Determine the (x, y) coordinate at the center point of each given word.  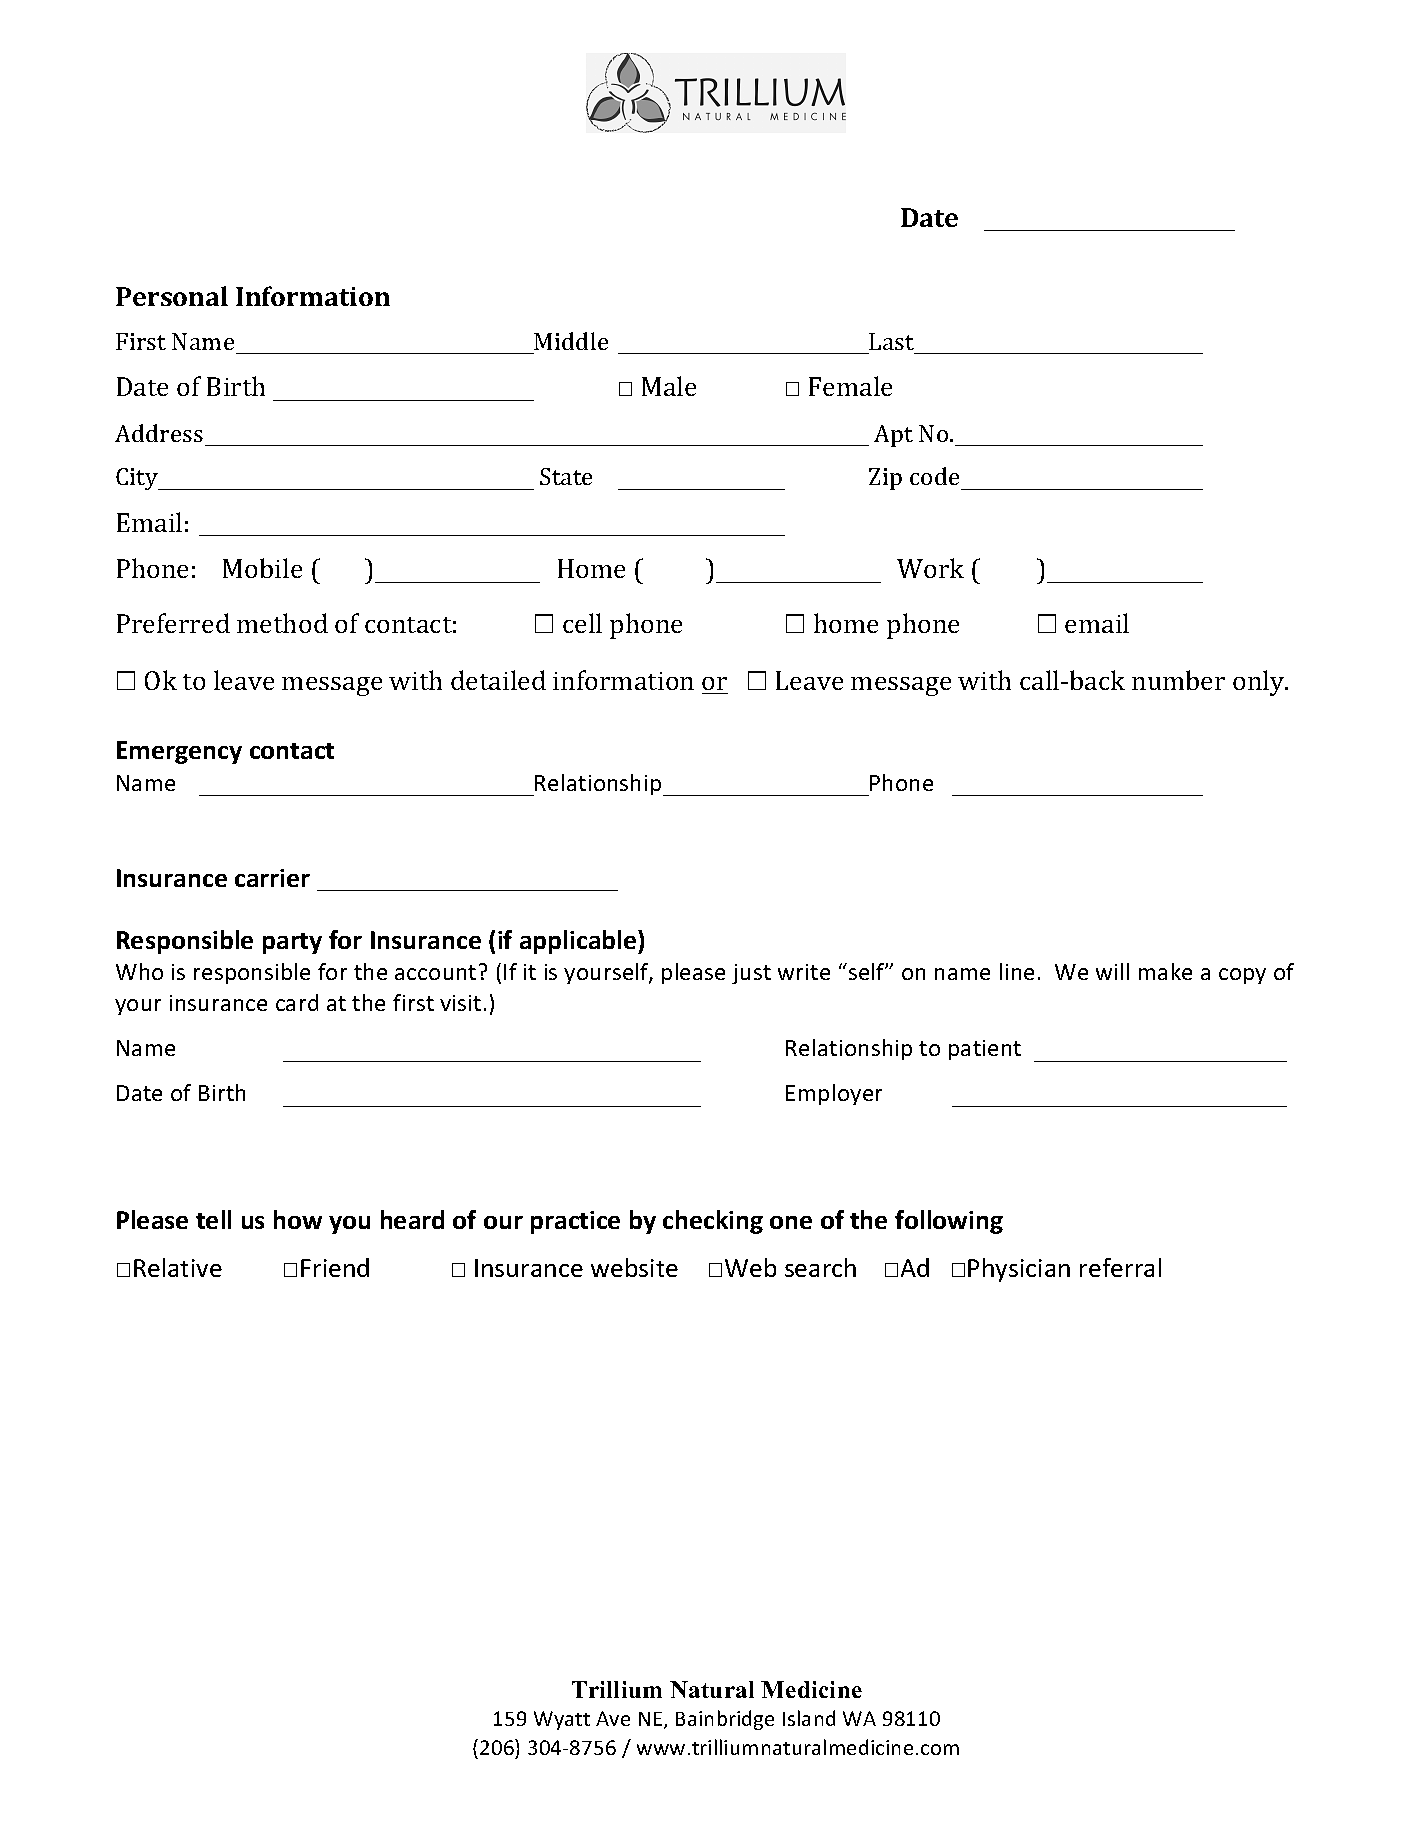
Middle (571, 341)
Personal (172, 296)
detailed (498, 680)
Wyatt (562, 1720)
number (1178, 680)
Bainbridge (725, 1720)
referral (1120, 1267)
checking (713, 1222)
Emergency (179, 752)
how (298, 1219)
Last (891, 341)
